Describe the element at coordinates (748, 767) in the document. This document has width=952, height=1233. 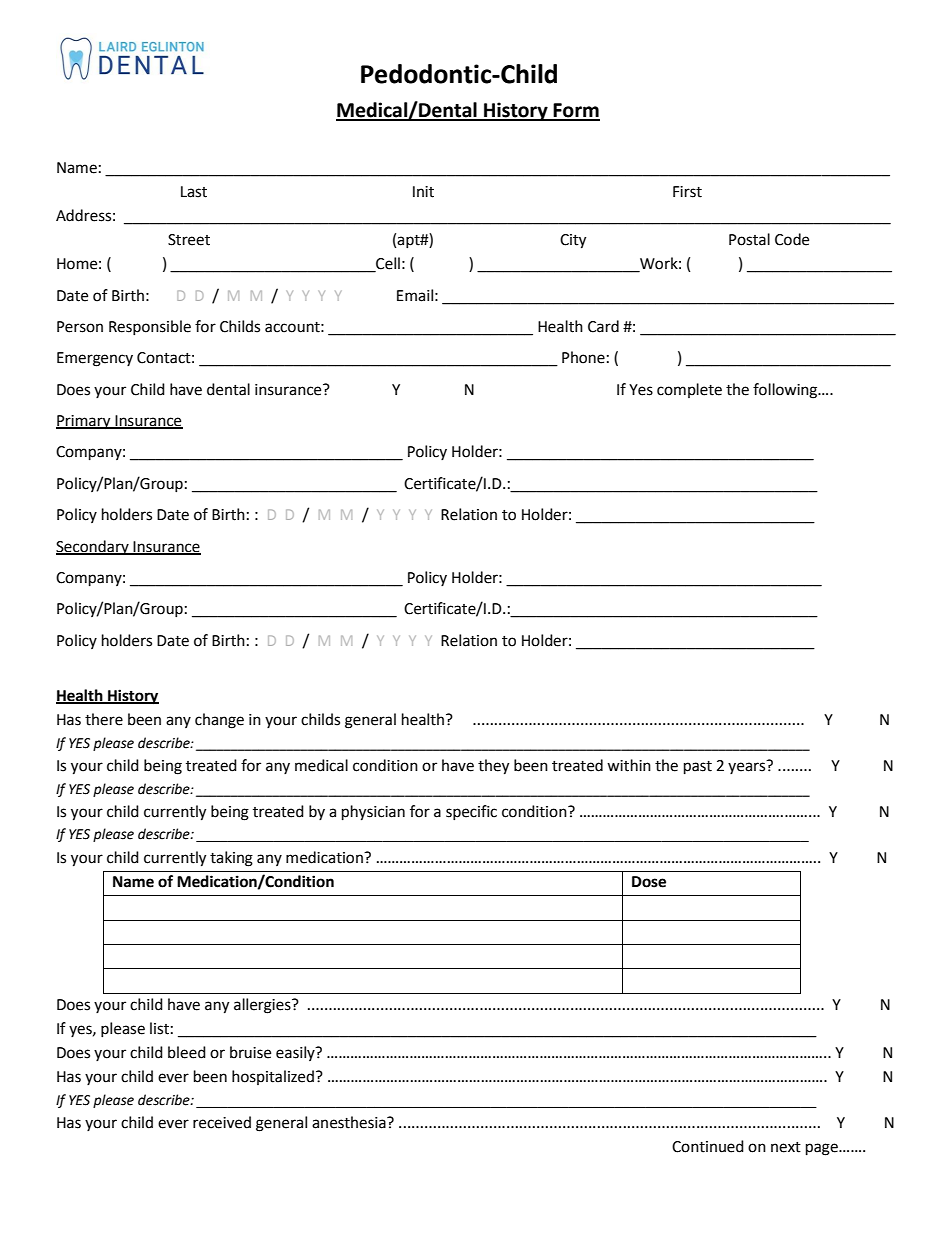
I see `years` at that location.
